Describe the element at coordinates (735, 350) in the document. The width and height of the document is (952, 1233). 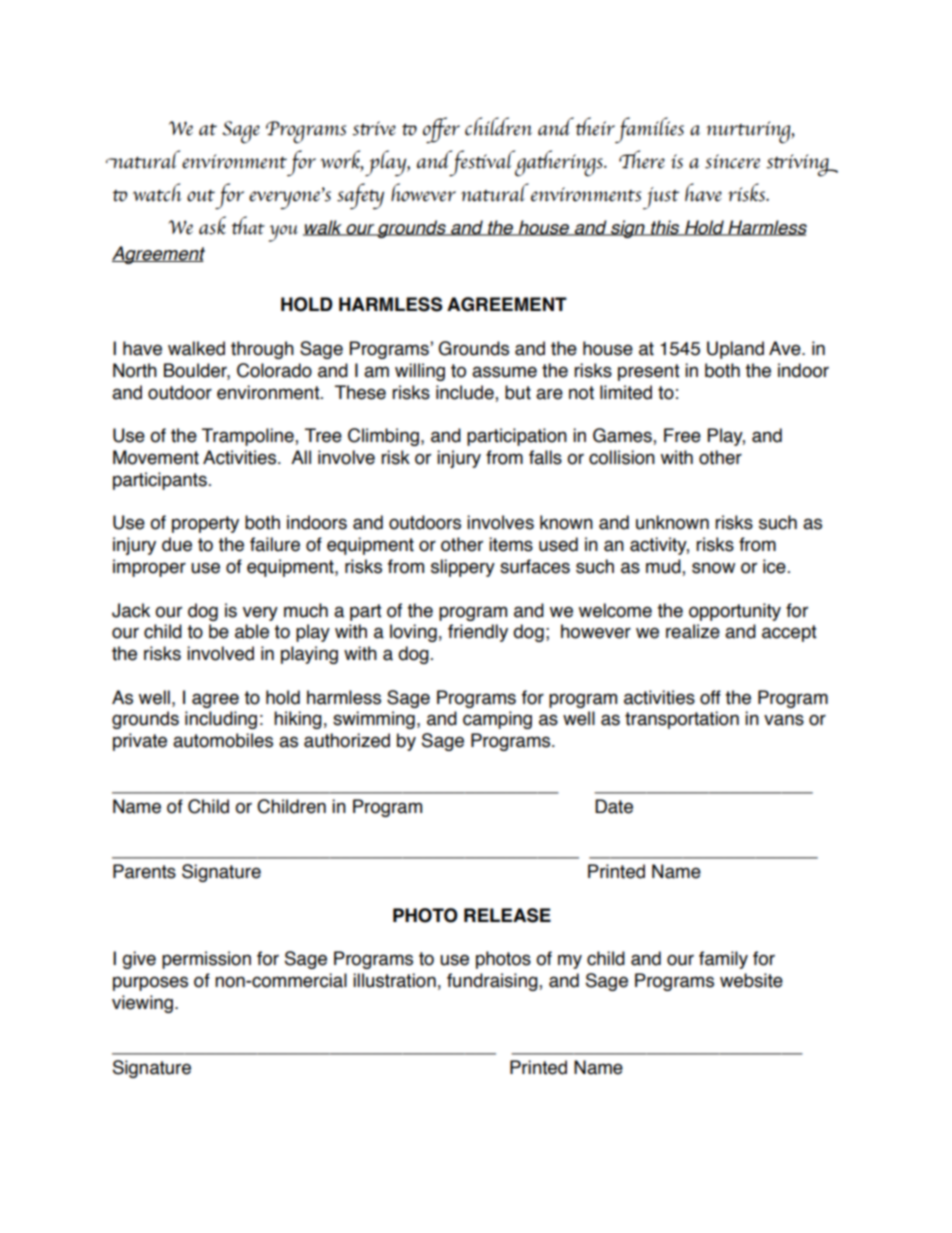
I see `Upland` at that location.
